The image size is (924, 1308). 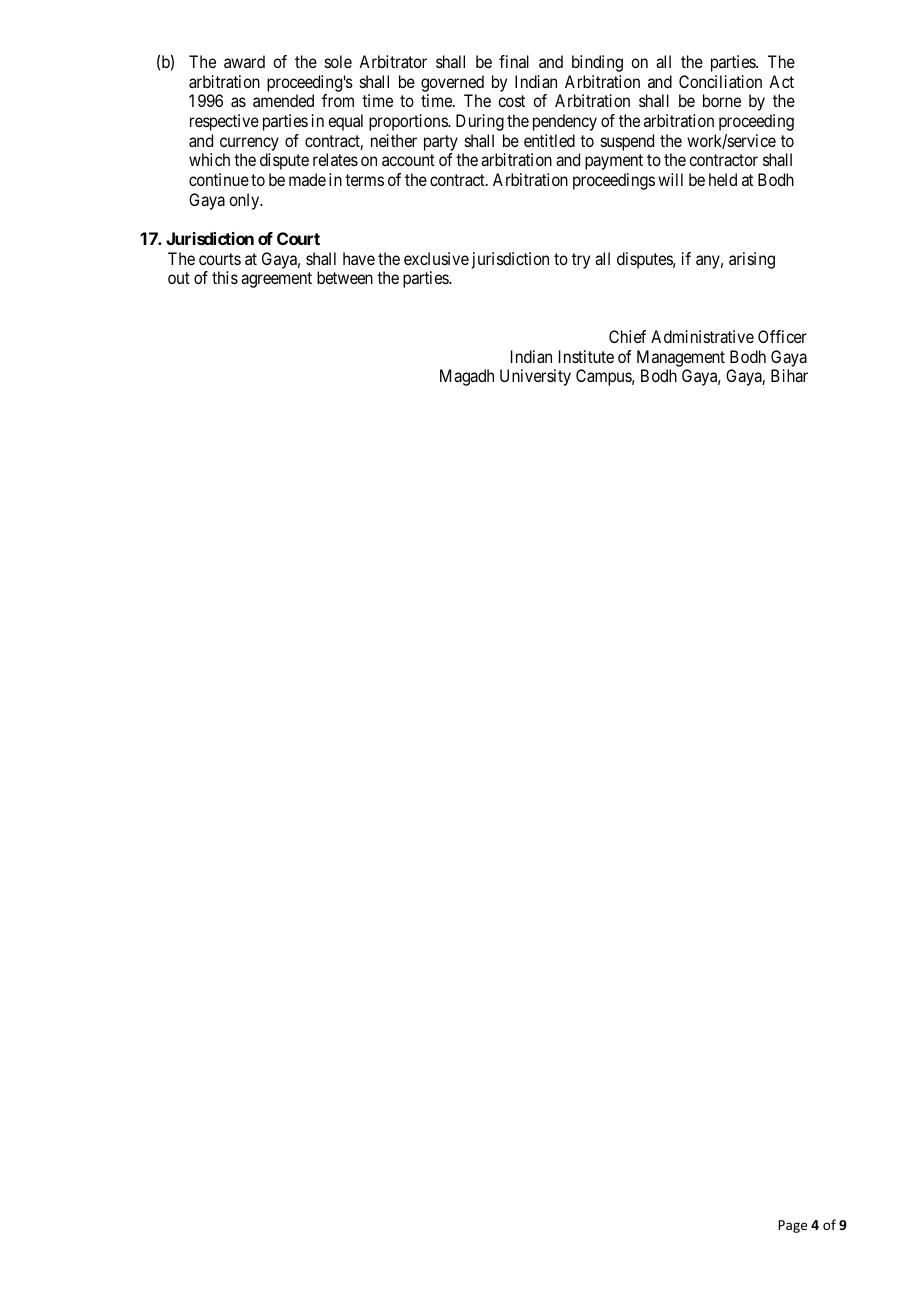 I want to click on Officer, so click(x=782, y=336).
